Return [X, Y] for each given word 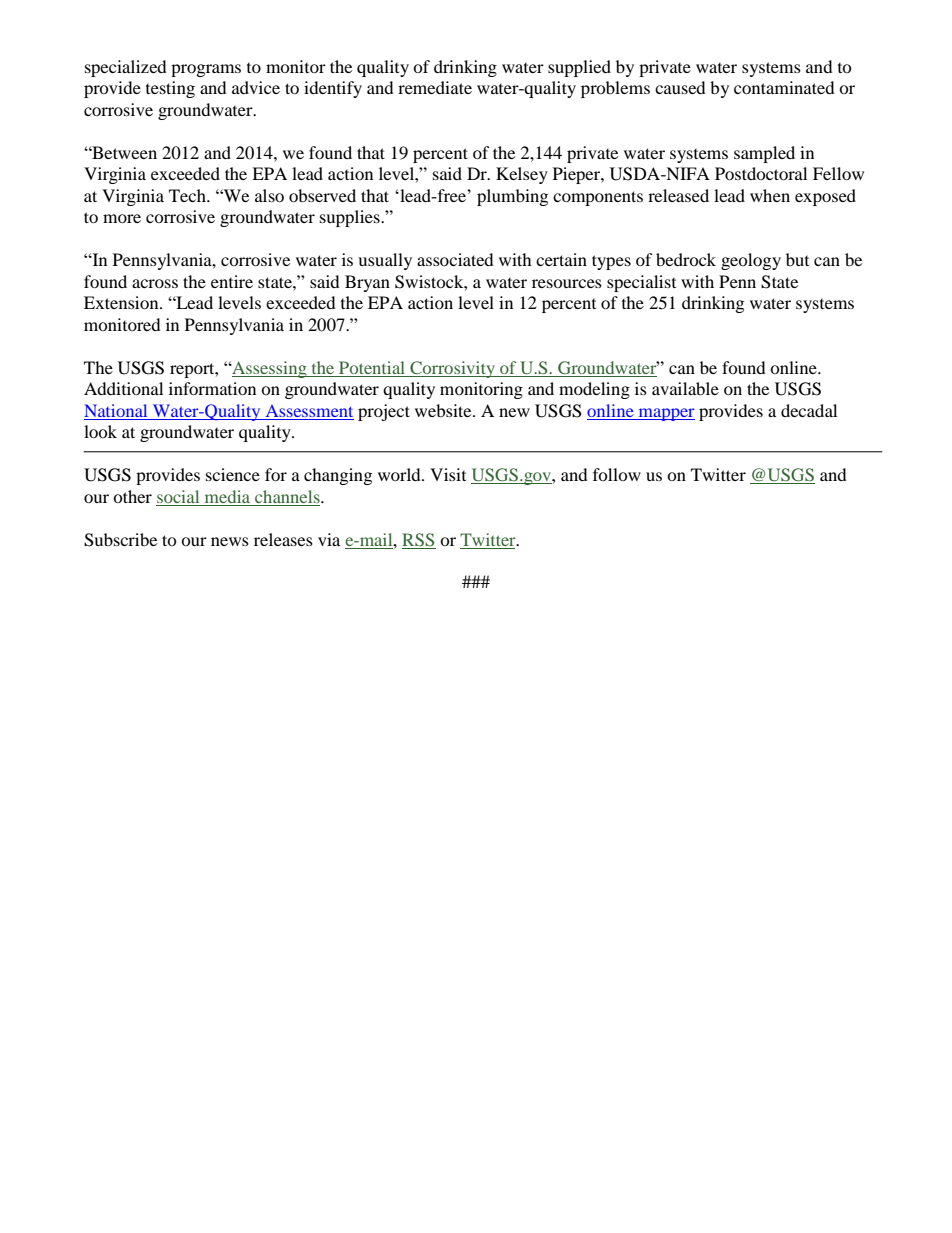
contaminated [784, 87]
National [115, 410]
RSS [418, 540]
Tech [188, 195]
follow [617, 474]
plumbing [512, 197]
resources [567, 283]
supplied [579, 68]
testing [170, 89]
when [770, 195]
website [444, 410]
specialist [641, 283]
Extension [122, 302]
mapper [665, 414]
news [230, 541]
